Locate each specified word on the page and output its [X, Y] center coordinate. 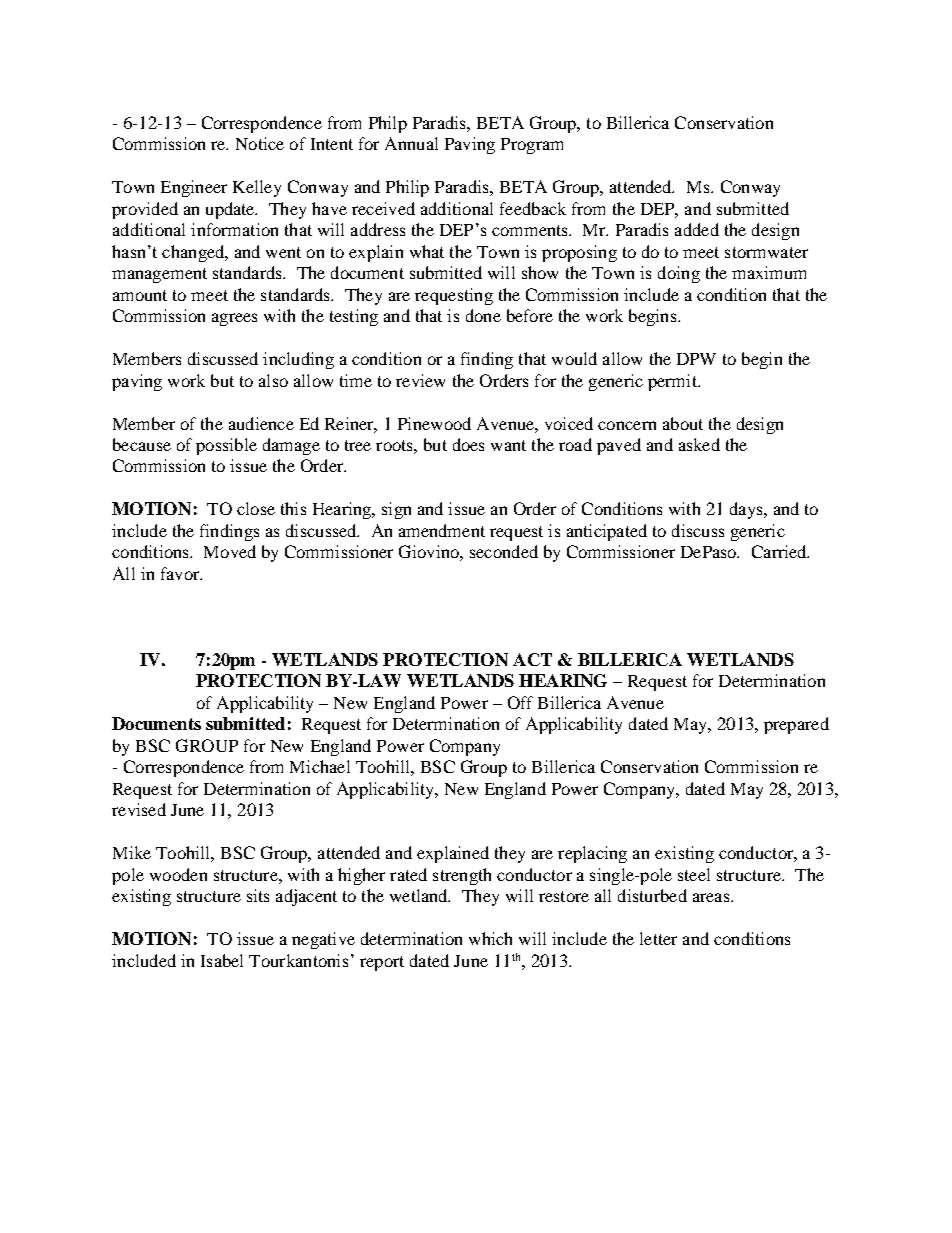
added [697, 229]
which [490, 938]
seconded [504, 551]
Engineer [194, 188]
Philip [407, 188]
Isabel [222, 960]
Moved [230, 551]
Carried [780, 551]
